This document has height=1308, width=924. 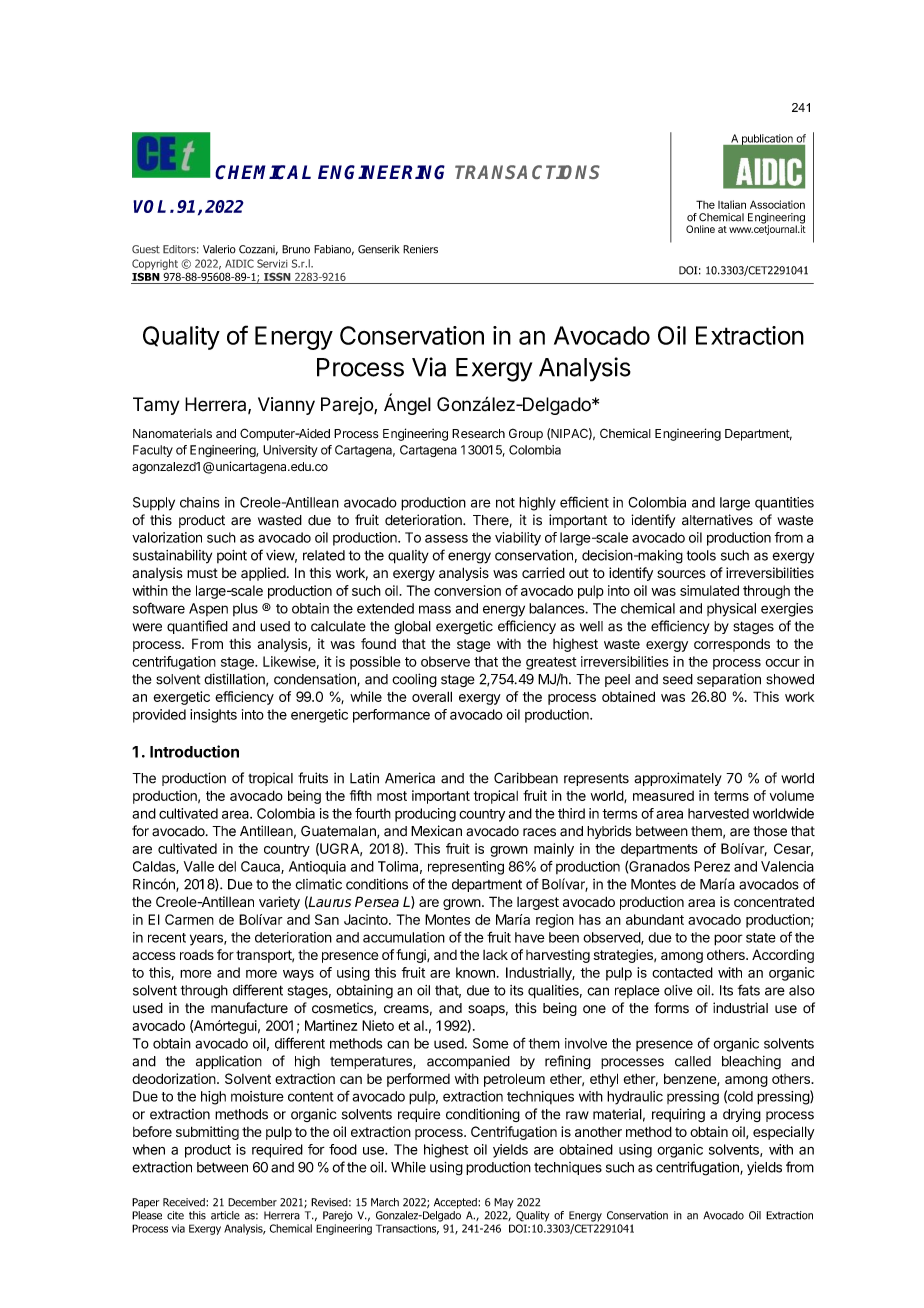 What do you see at coordinates (701, 555) in the document?
I see `tools` at bounding box center [701, 555].
